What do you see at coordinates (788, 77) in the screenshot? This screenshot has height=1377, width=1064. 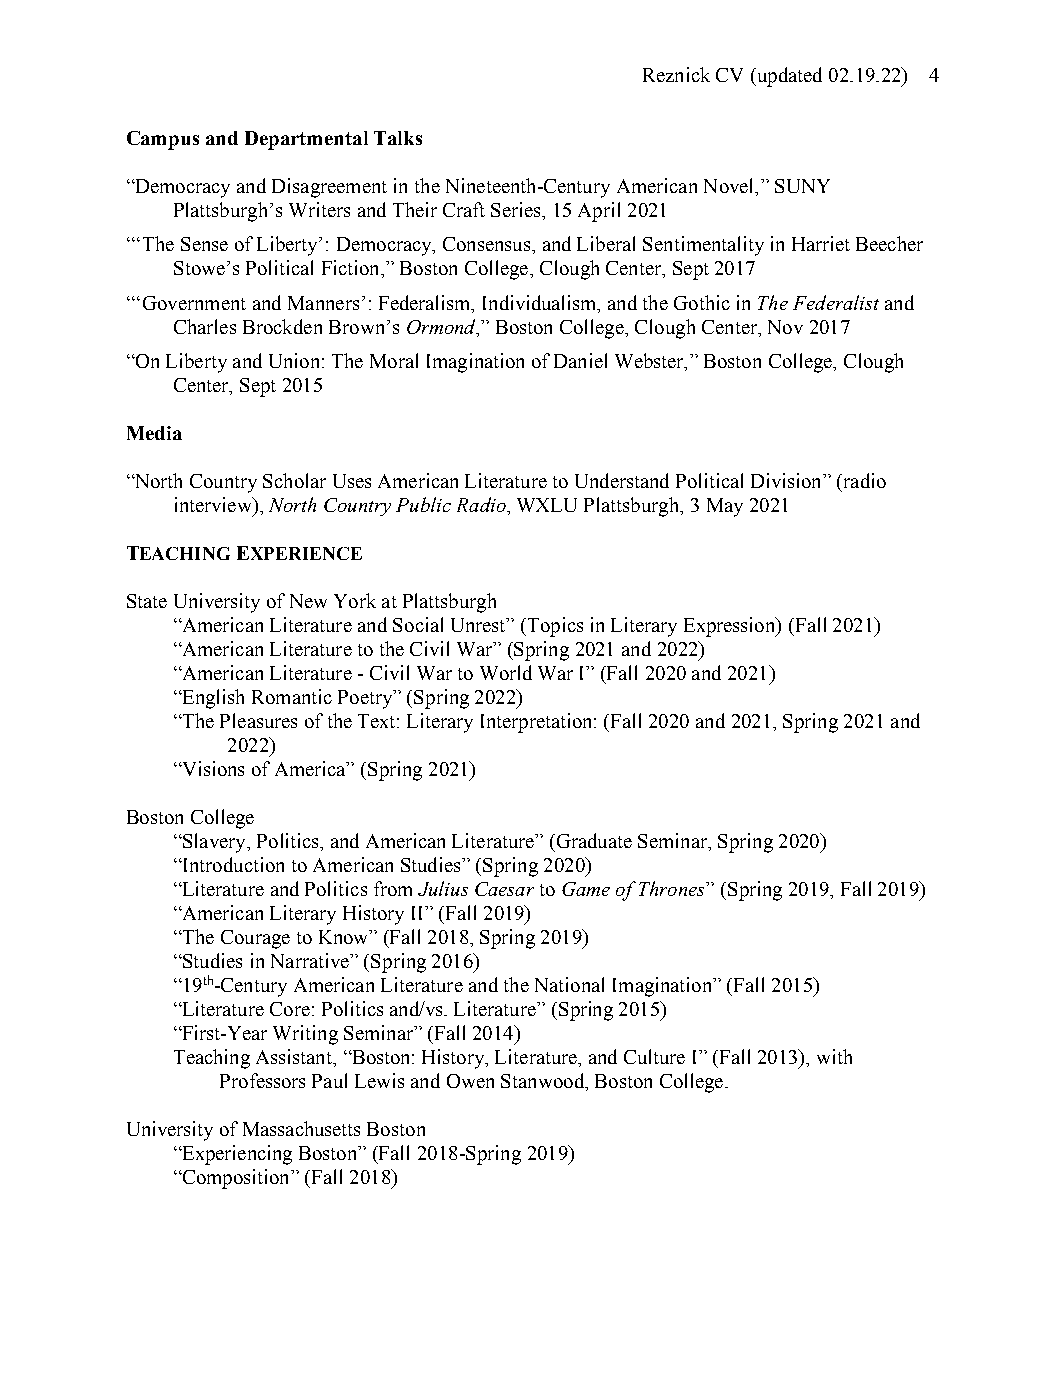 I see `updated` at bounding box center [788, 77].
